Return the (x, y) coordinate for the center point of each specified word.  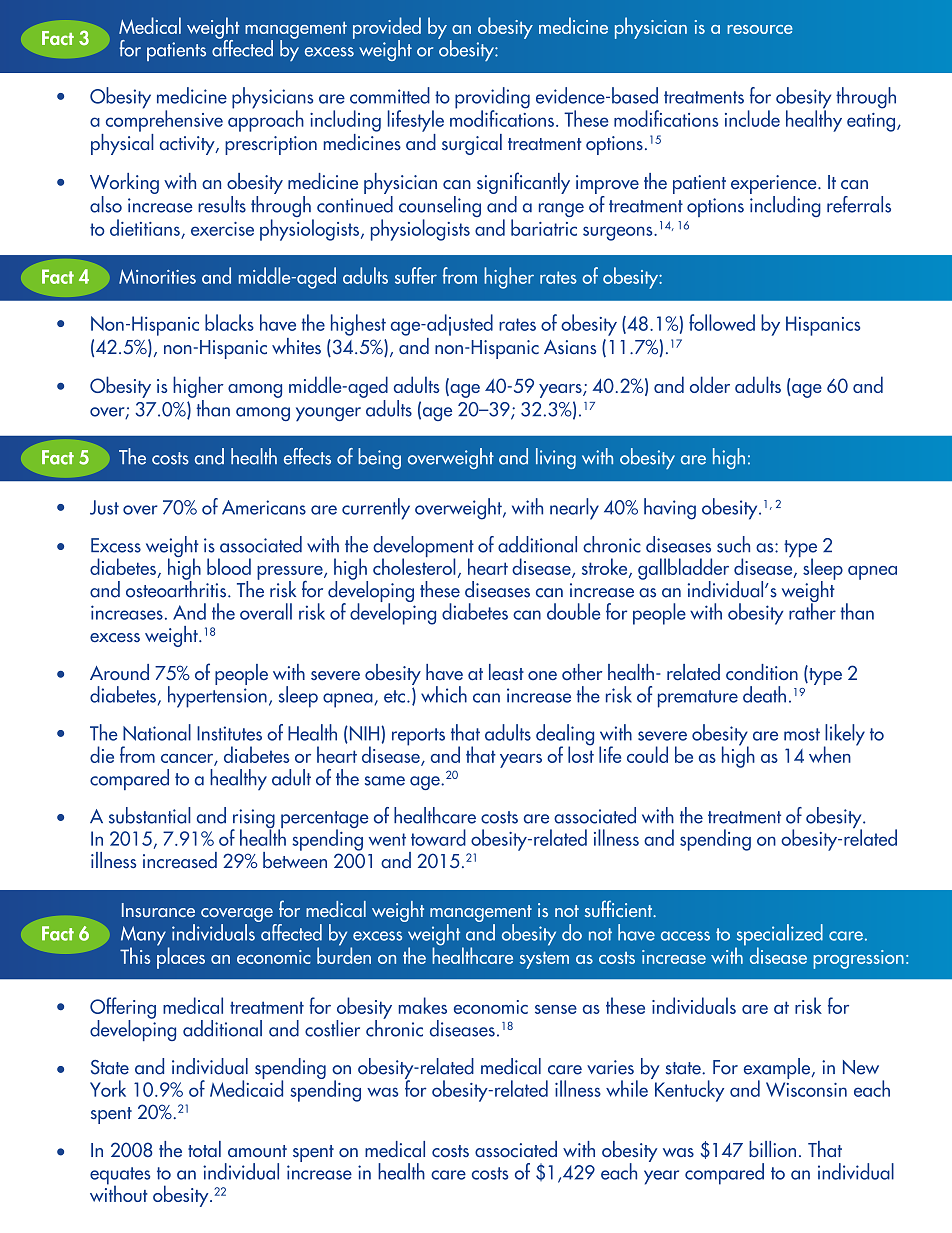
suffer (416, 275)
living (556, 458)
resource (760, 29)
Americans (264, 507)
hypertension (217, 696)
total (204, 1149)
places (181, 957)
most (802, 734)
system (544, 960)
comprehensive (164, 120)
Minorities (157, 276)
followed (722, 322)
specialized (779, 936)
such (733, 544)
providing (492, 99)
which (444, 694)
